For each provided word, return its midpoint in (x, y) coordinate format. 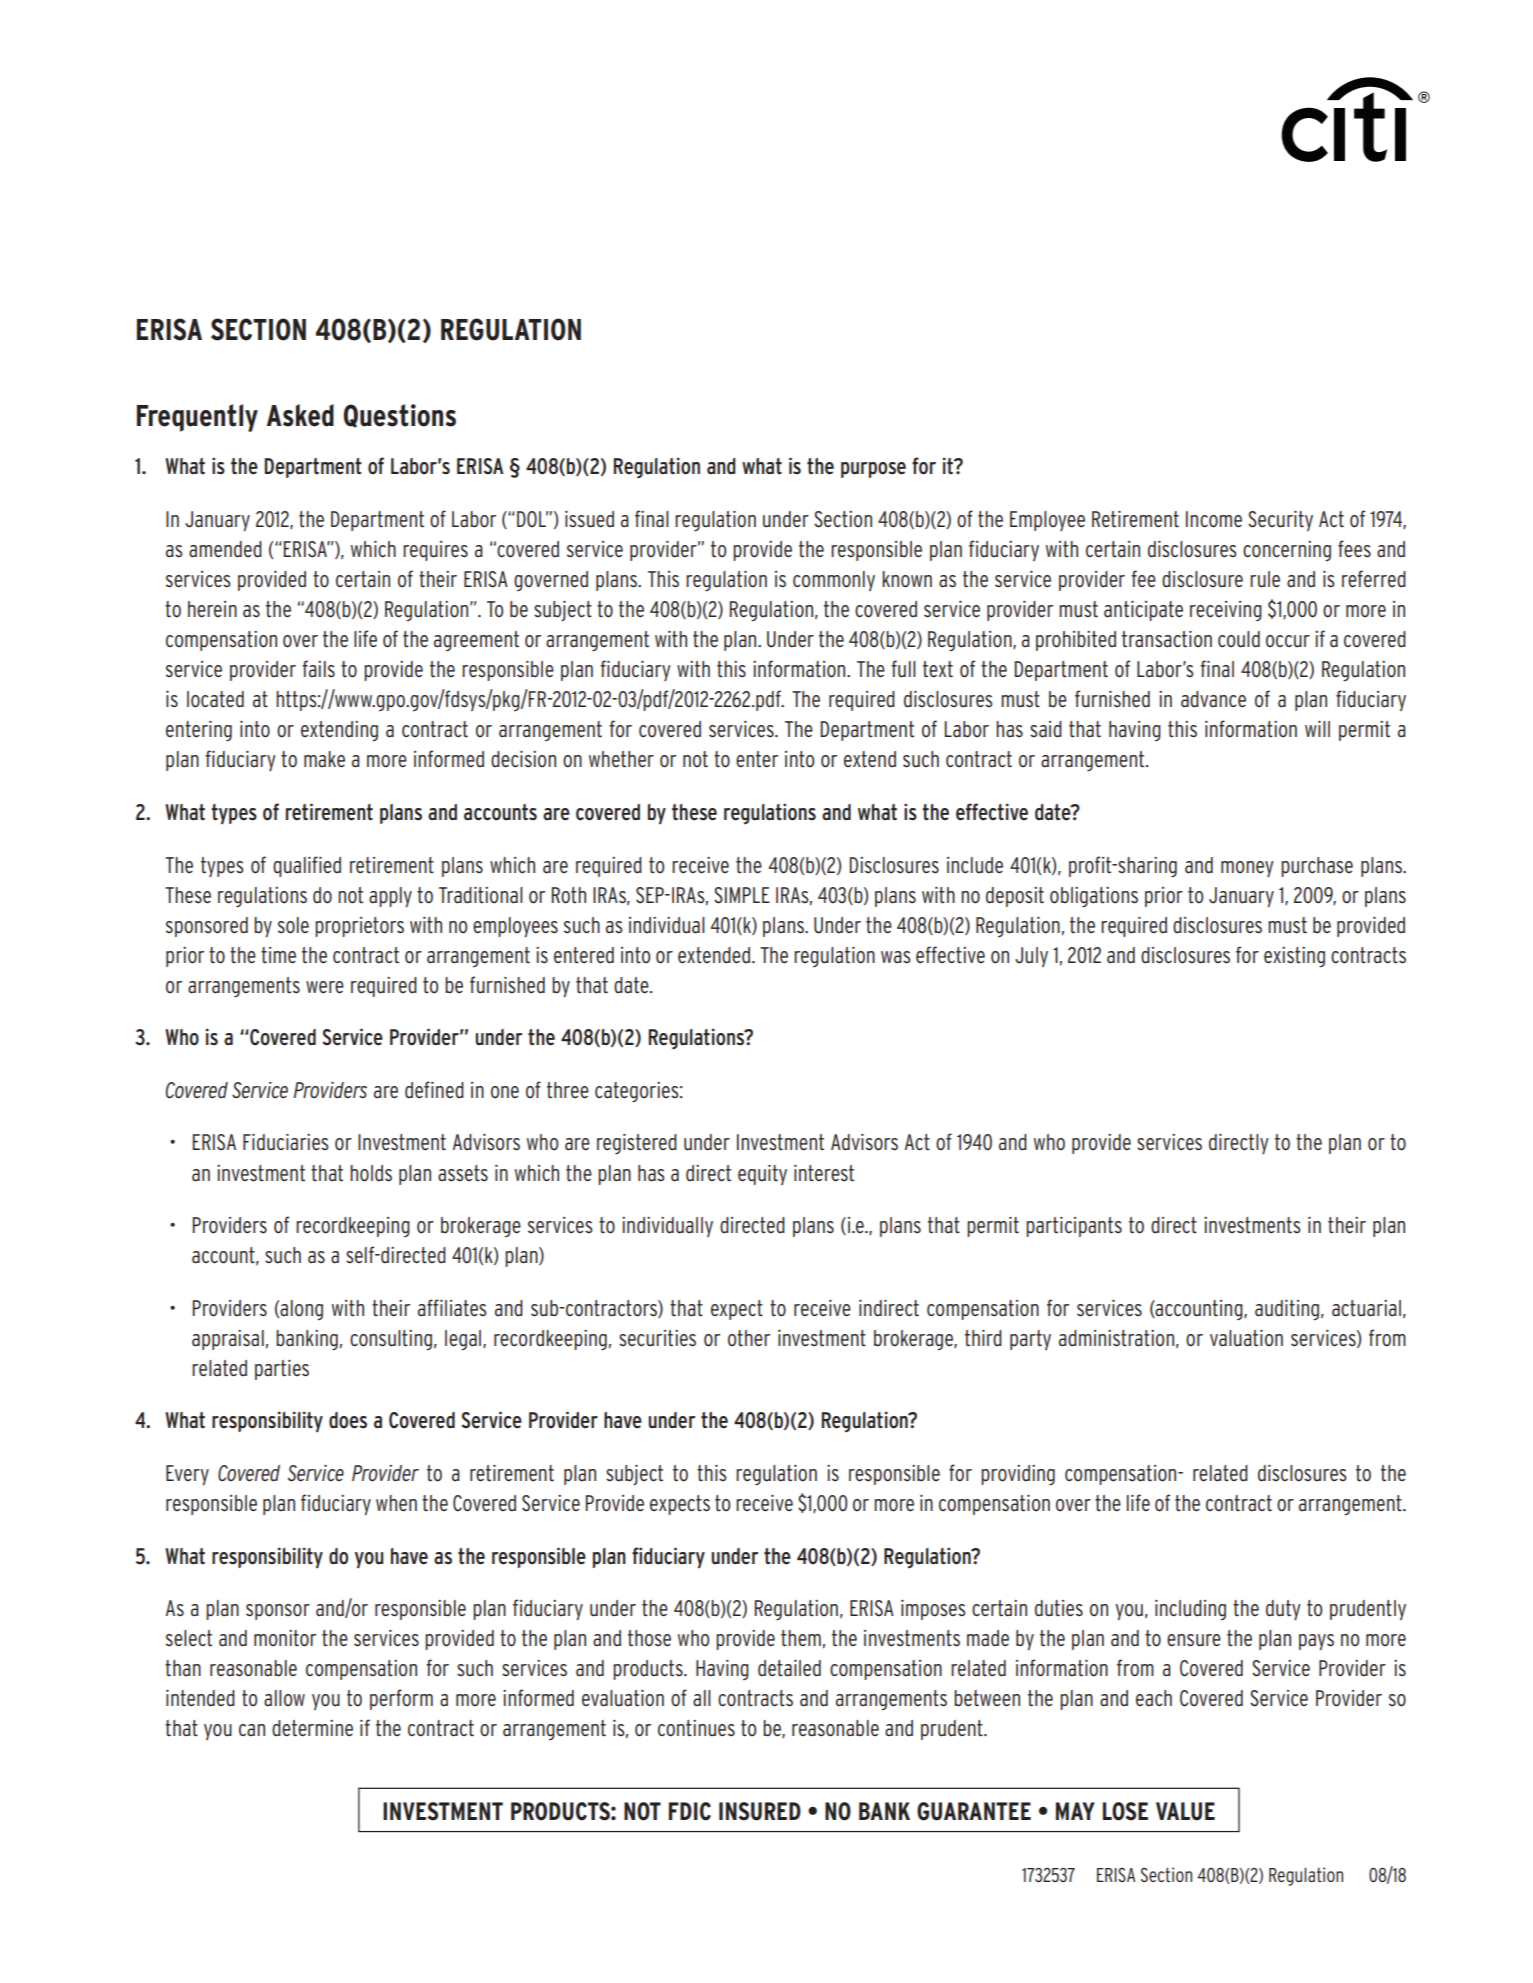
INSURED (760, 1811)
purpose (873, 470)
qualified (307, 866)
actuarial (1366, 1308)
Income (1214, 519)
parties (282, 1370)
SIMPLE (742, 895)
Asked (300, 415)
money (1247, 869)
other (749, 1338)
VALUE (1185, 1811)
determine (312, 1728)
